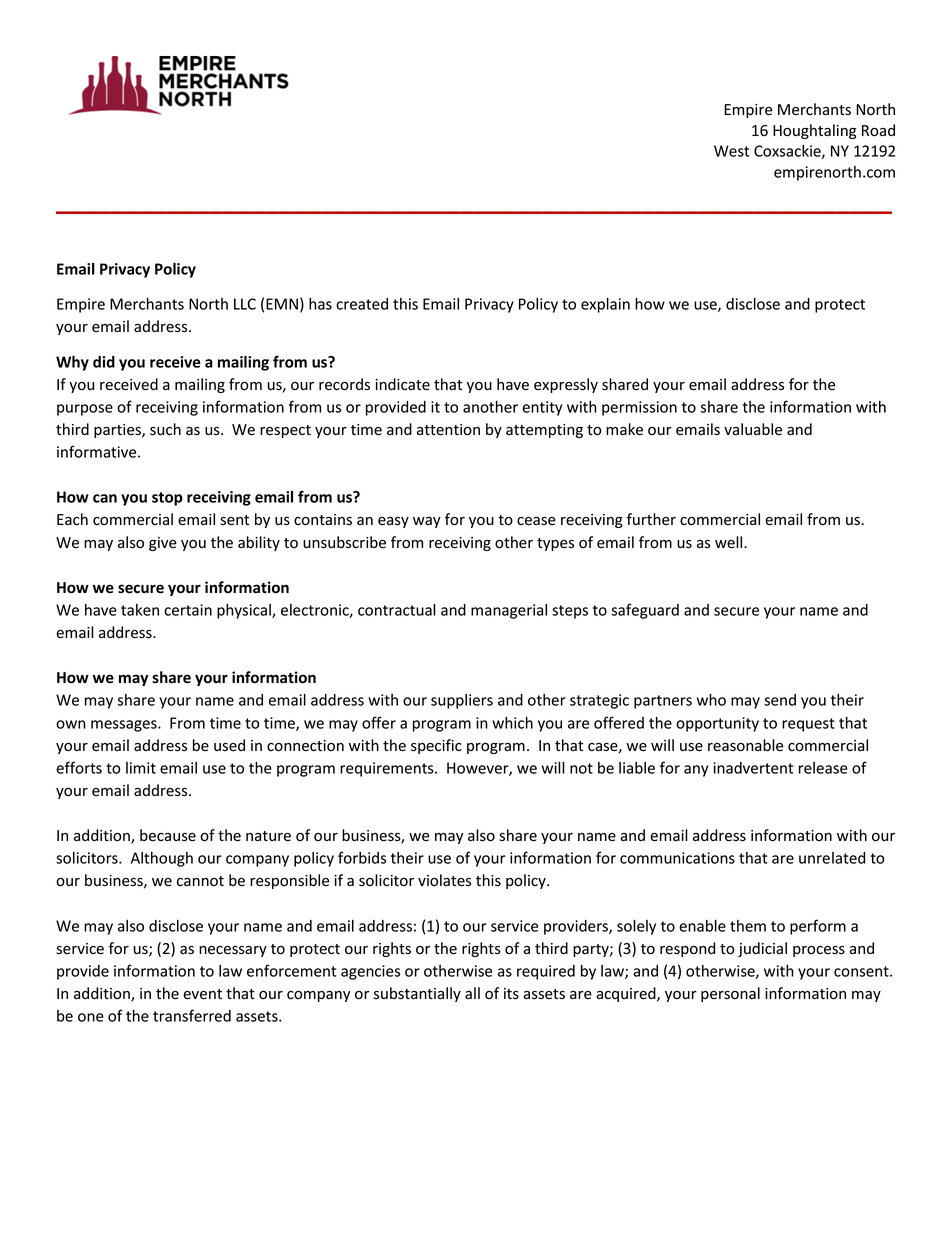 This document has height=1233, width=952. I want to click on inadvertent, so click(753, 768).
